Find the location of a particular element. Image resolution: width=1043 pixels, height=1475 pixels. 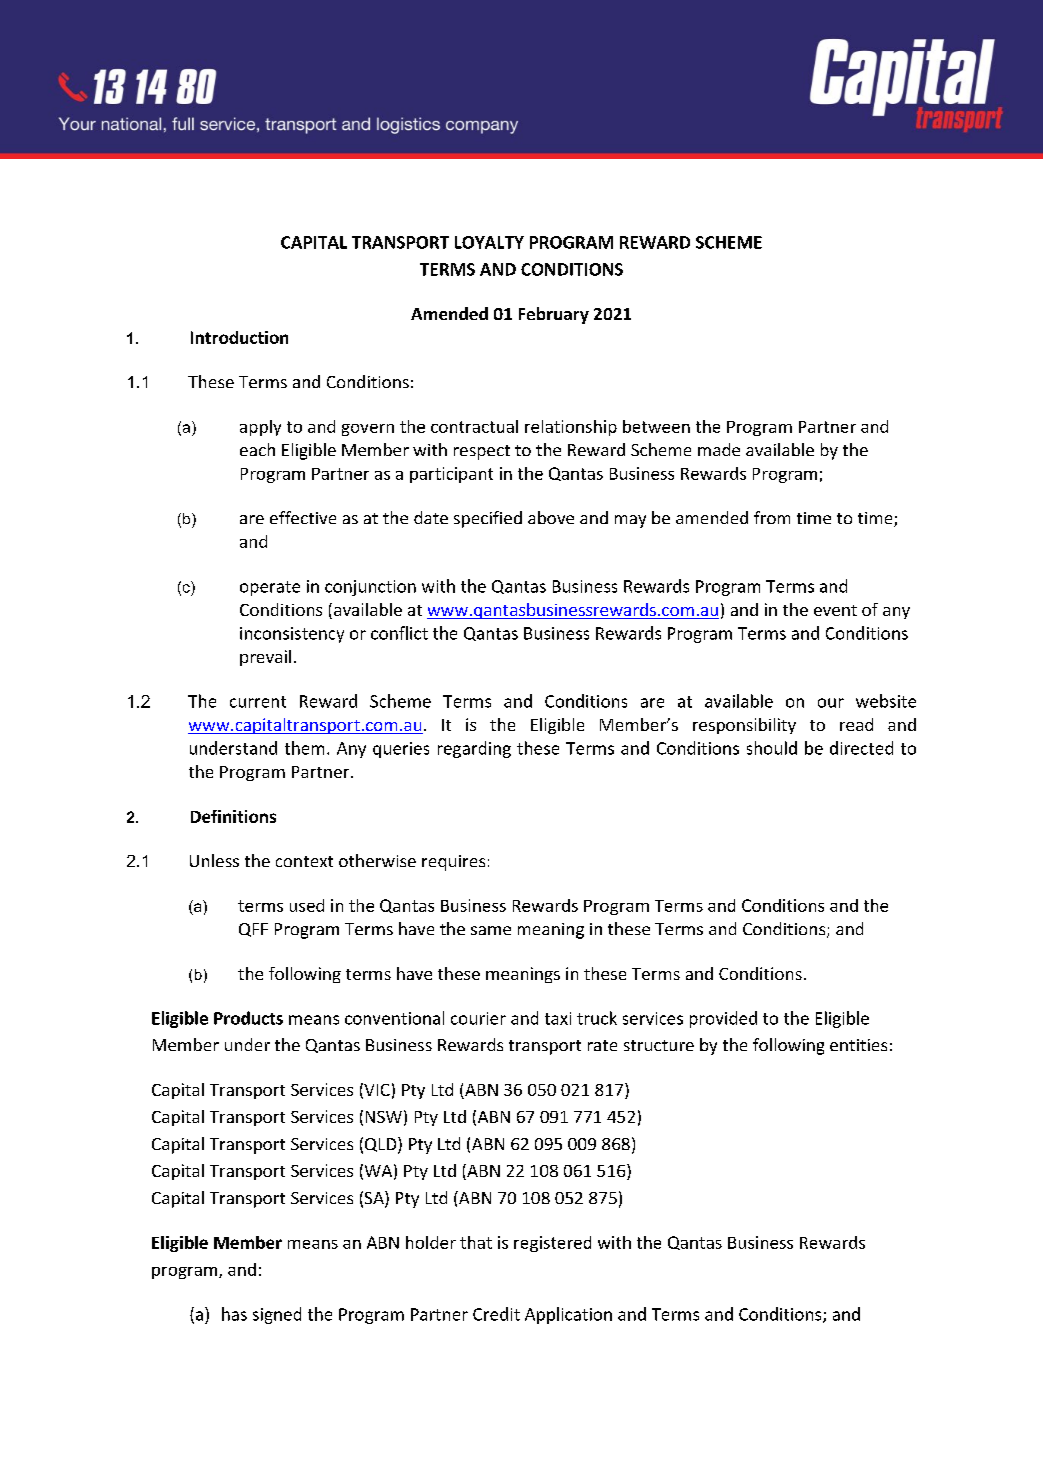

registered is located at coordinates (552, 1244).
